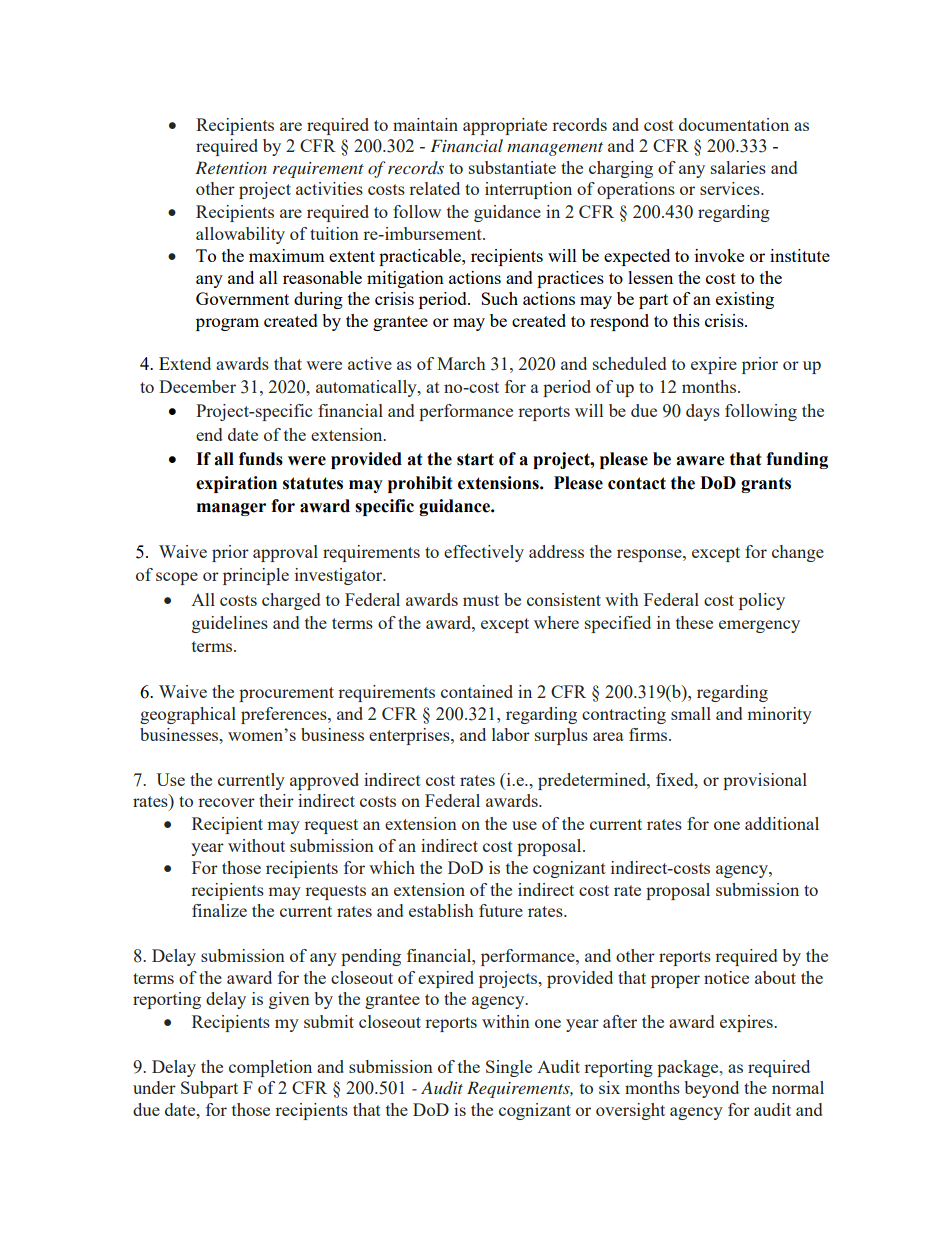 The width and height of the document is (952, 1233). What do you see at coordinates (231, 167) in the document?
I see `Retention` at bounding box center [231, 167].
